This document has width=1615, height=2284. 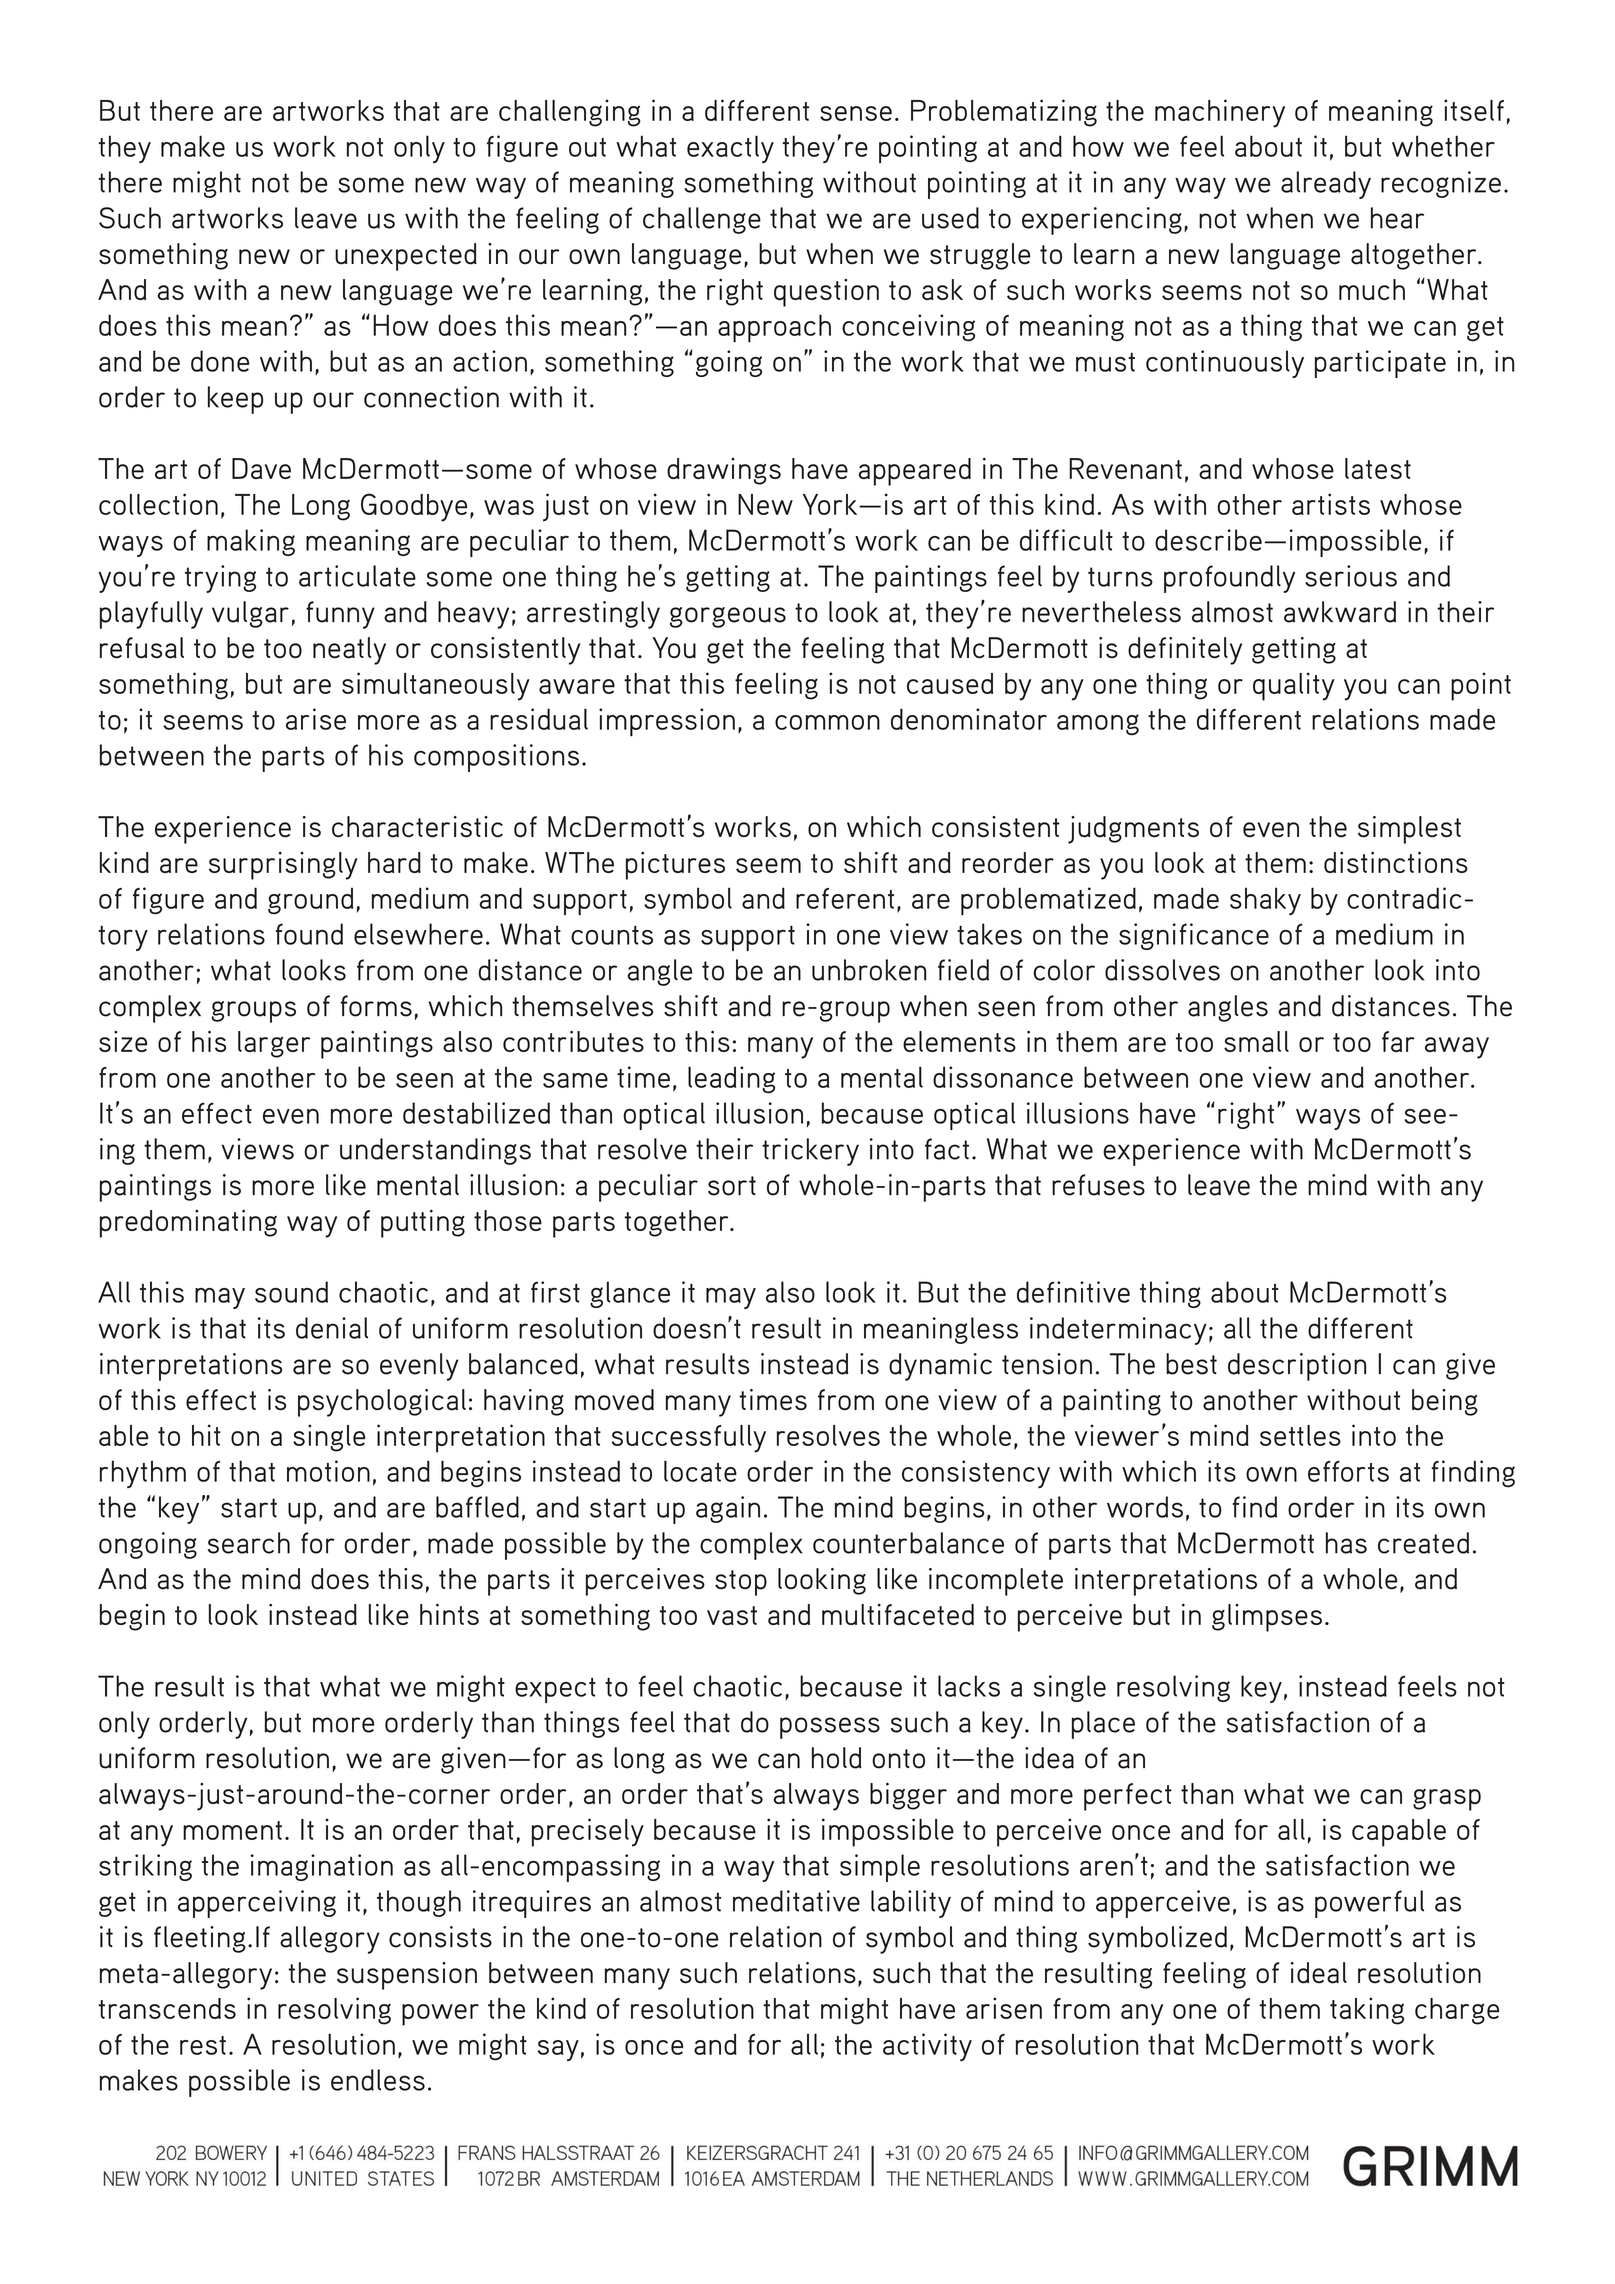 I want to click on vulgar, so click(x=250, y=614).
